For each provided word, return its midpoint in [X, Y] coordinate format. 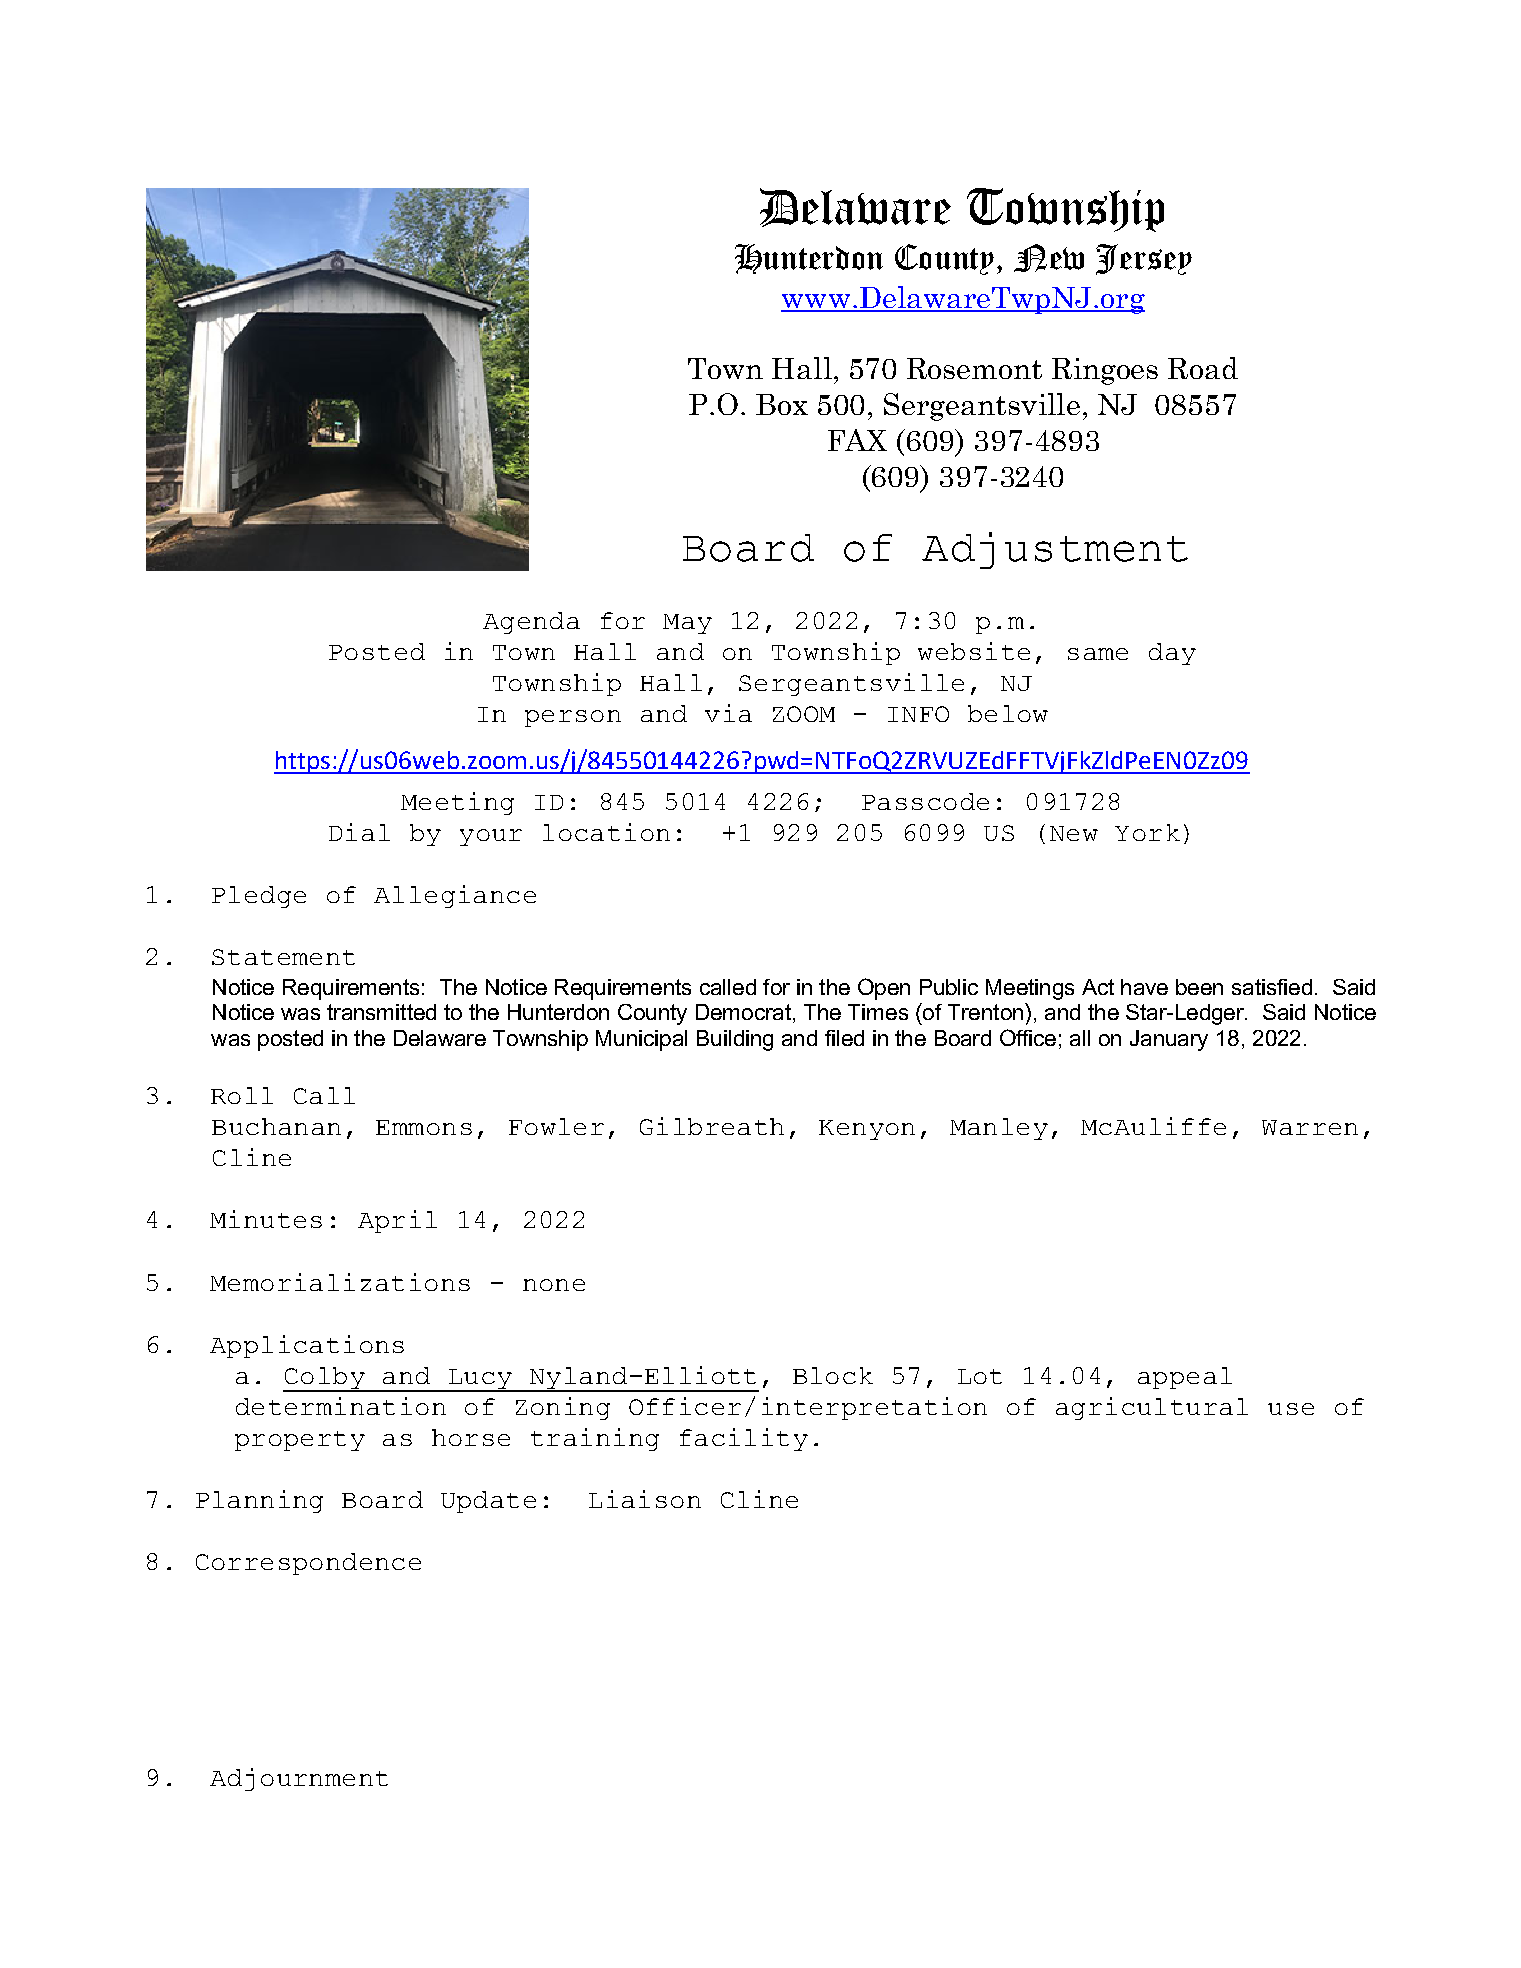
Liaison [645, 1499]
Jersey [1144, 259]
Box [782, 404]
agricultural [1152, 1408]
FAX [857, 440]
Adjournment [299, 1779]
